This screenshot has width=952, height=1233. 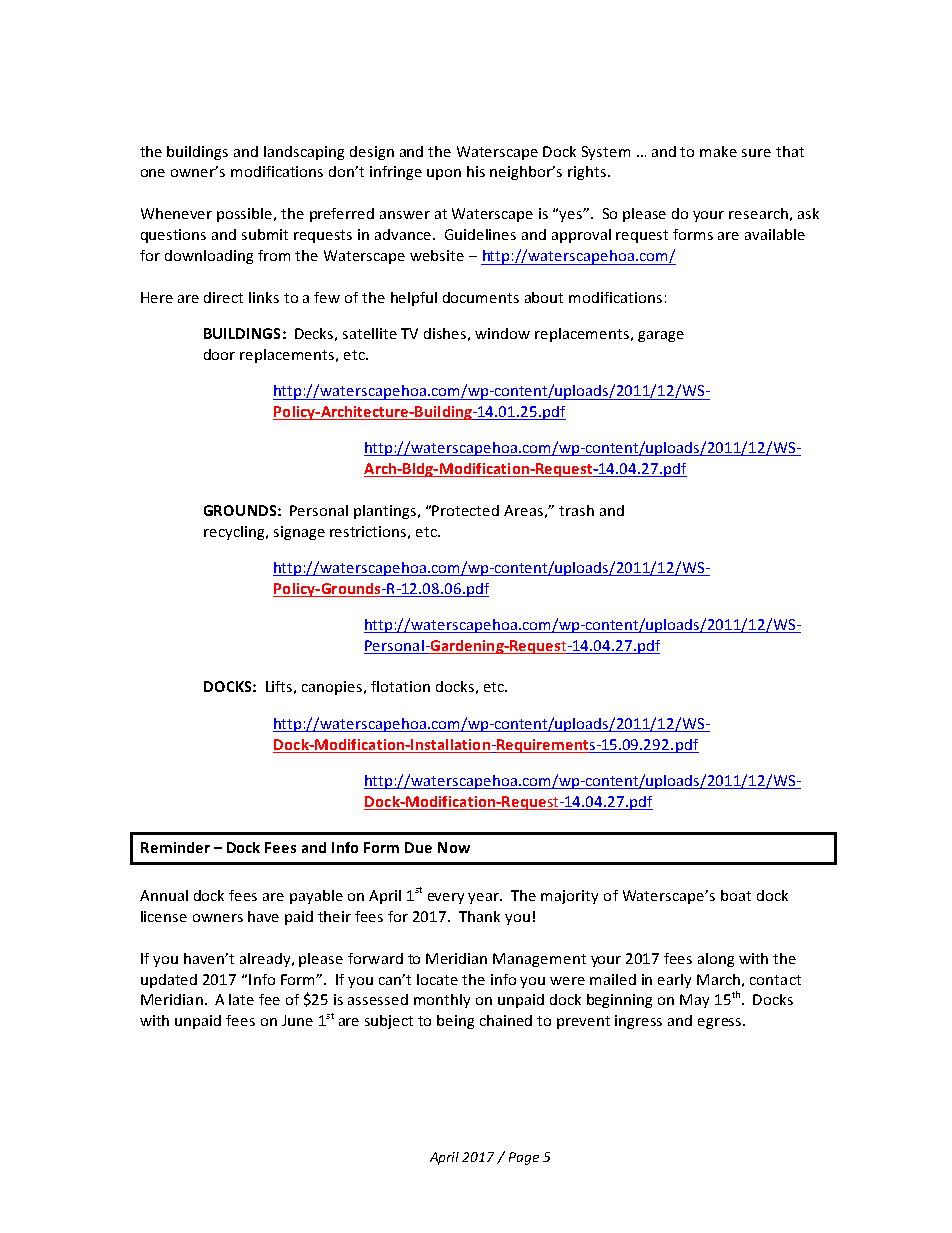 What do you see at coordinates (661, 336) in the screenshot?
I see `garage` at bounding box center [661, 336].
